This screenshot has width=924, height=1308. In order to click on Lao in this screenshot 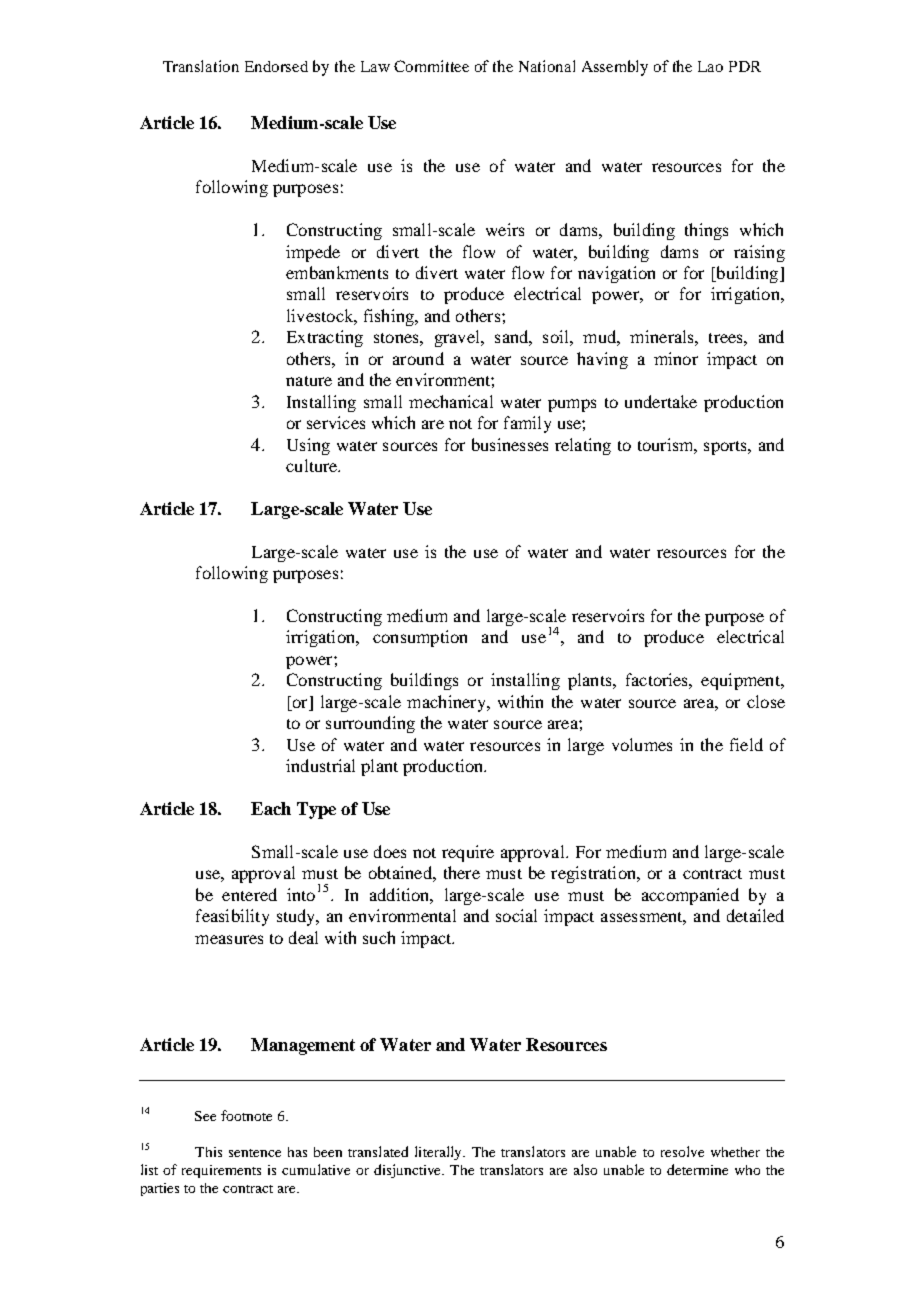, I will do `click(710, 66)`.
